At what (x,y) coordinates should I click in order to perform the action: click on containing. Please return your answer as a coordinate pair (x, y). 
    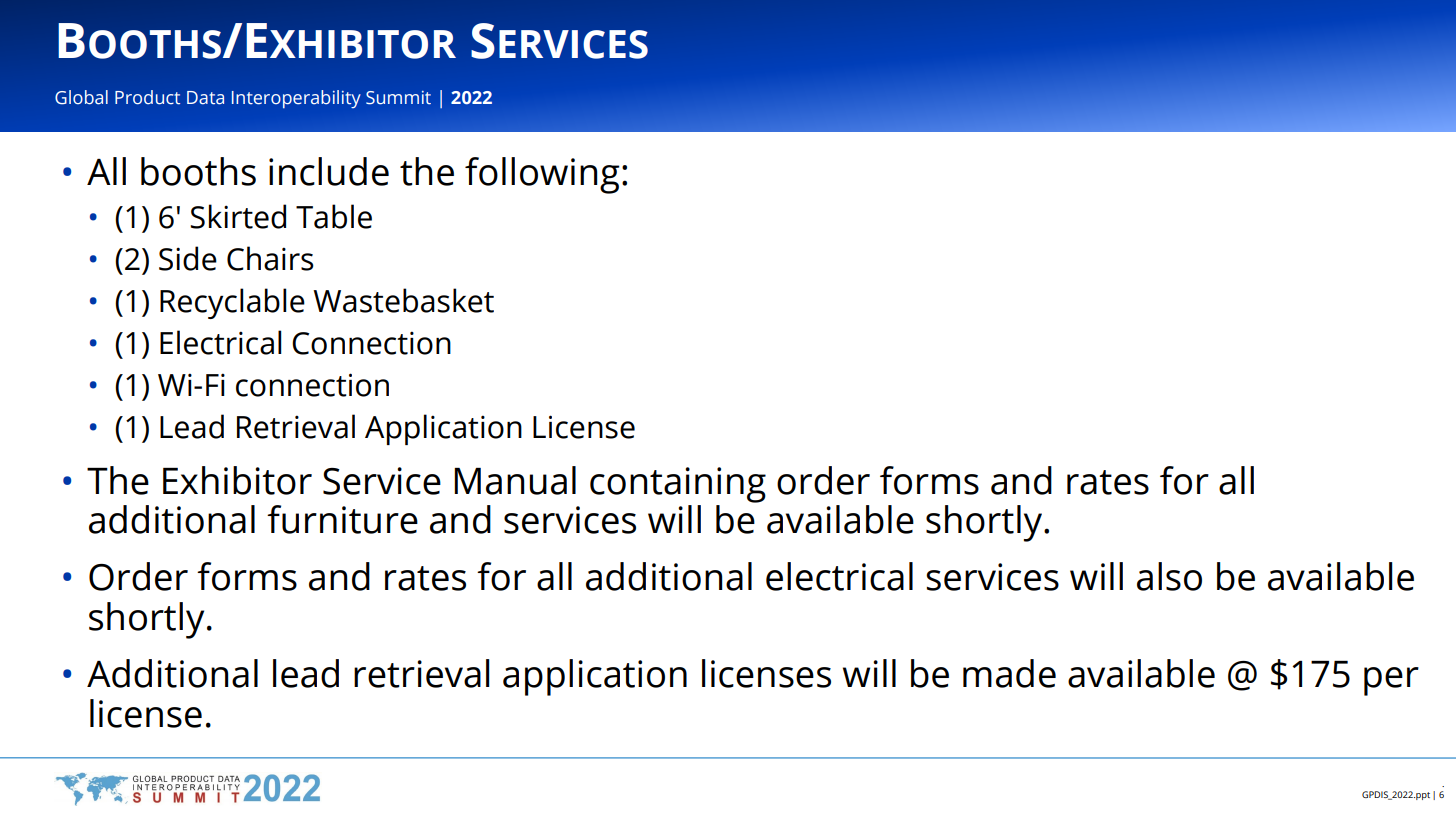
    Looking at the image, I should click on (678, 485).
